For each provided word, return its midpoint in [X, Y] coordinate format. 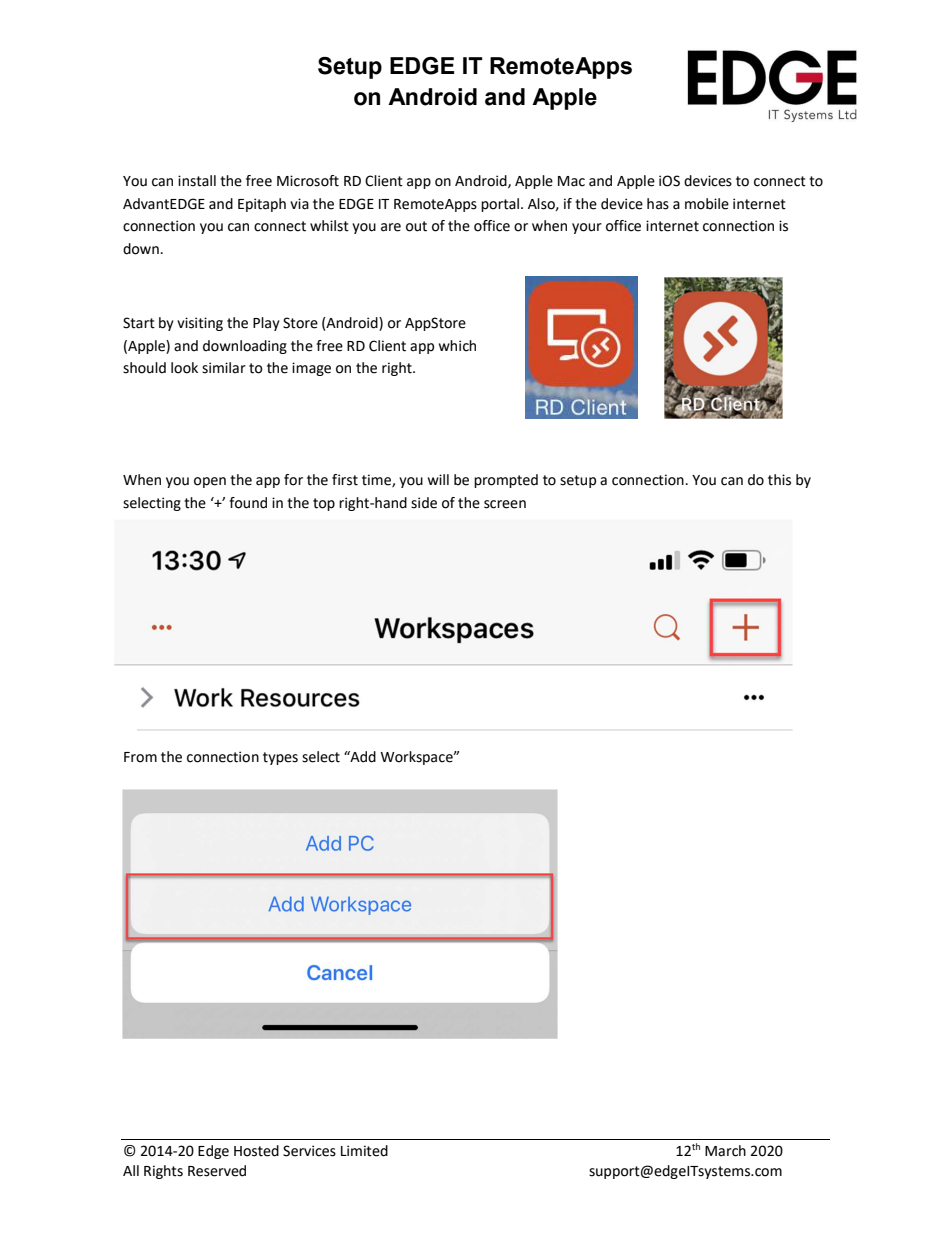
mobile [707, 204]
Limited [364, 1151]
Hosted [256, 1151]
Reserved [217, 1171]
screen [505, 504]
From [140, 757]
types [280, 758]
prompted [506, 481]
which [457, 346]
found [248, 503]
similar [224, 368]
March [725, 1151]
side [424, 503]
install [197, 181]
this [779, 480]
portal [500, 205]
